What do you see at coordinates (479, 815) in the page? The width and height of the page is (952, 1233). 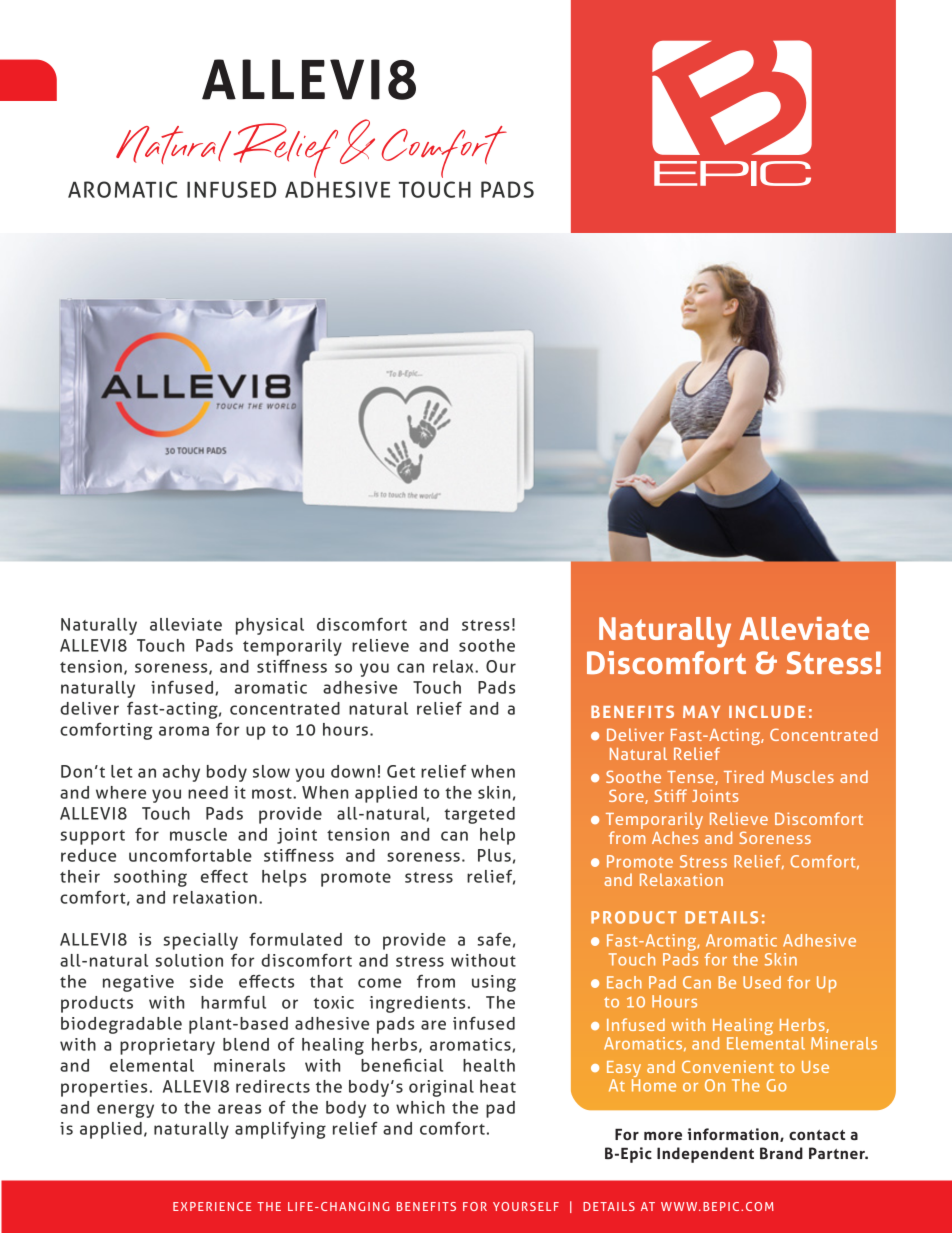 I see `targeted` at bounding box center [479, 815].
